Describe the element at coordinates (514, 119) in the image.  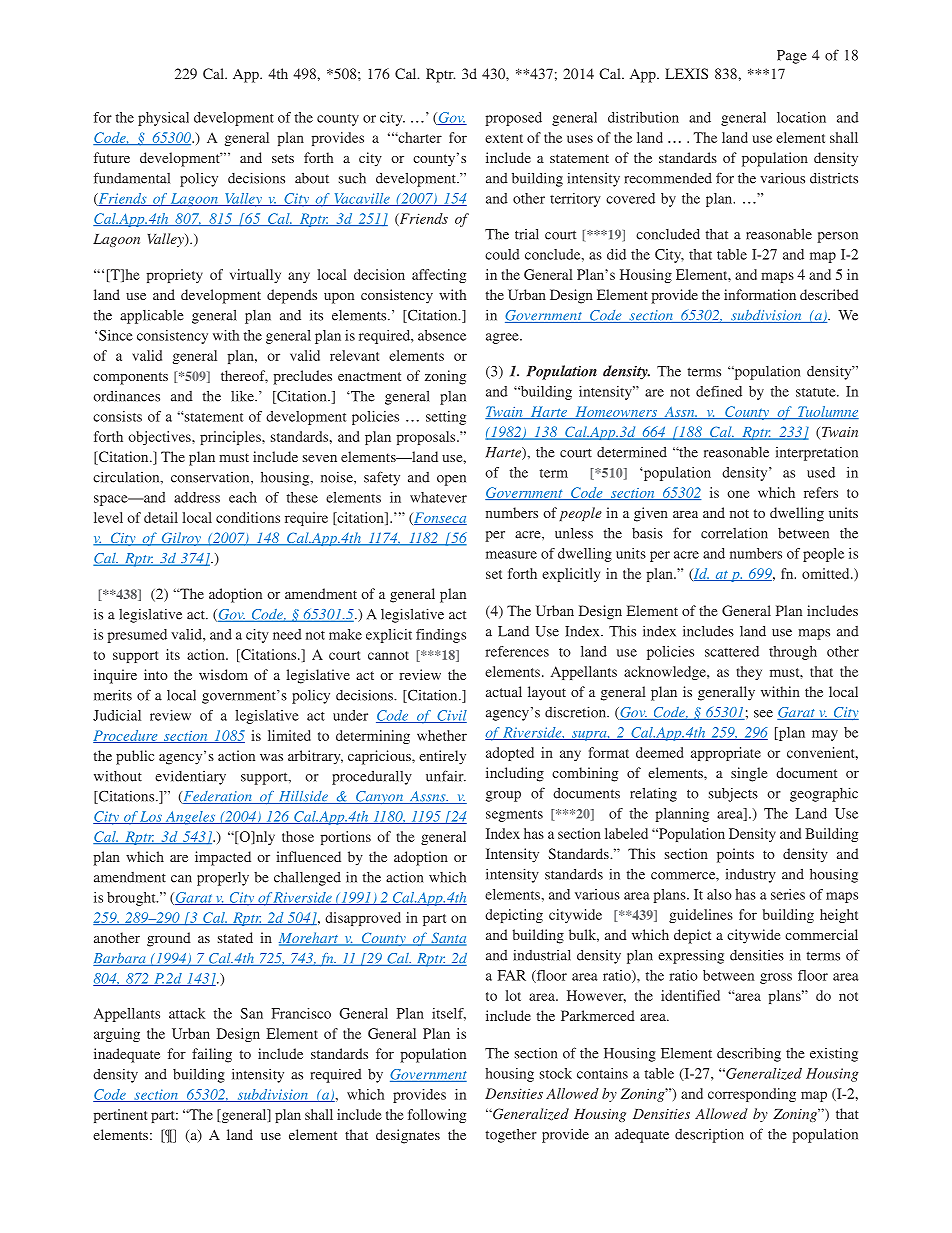
I see `proposed` at that location.
